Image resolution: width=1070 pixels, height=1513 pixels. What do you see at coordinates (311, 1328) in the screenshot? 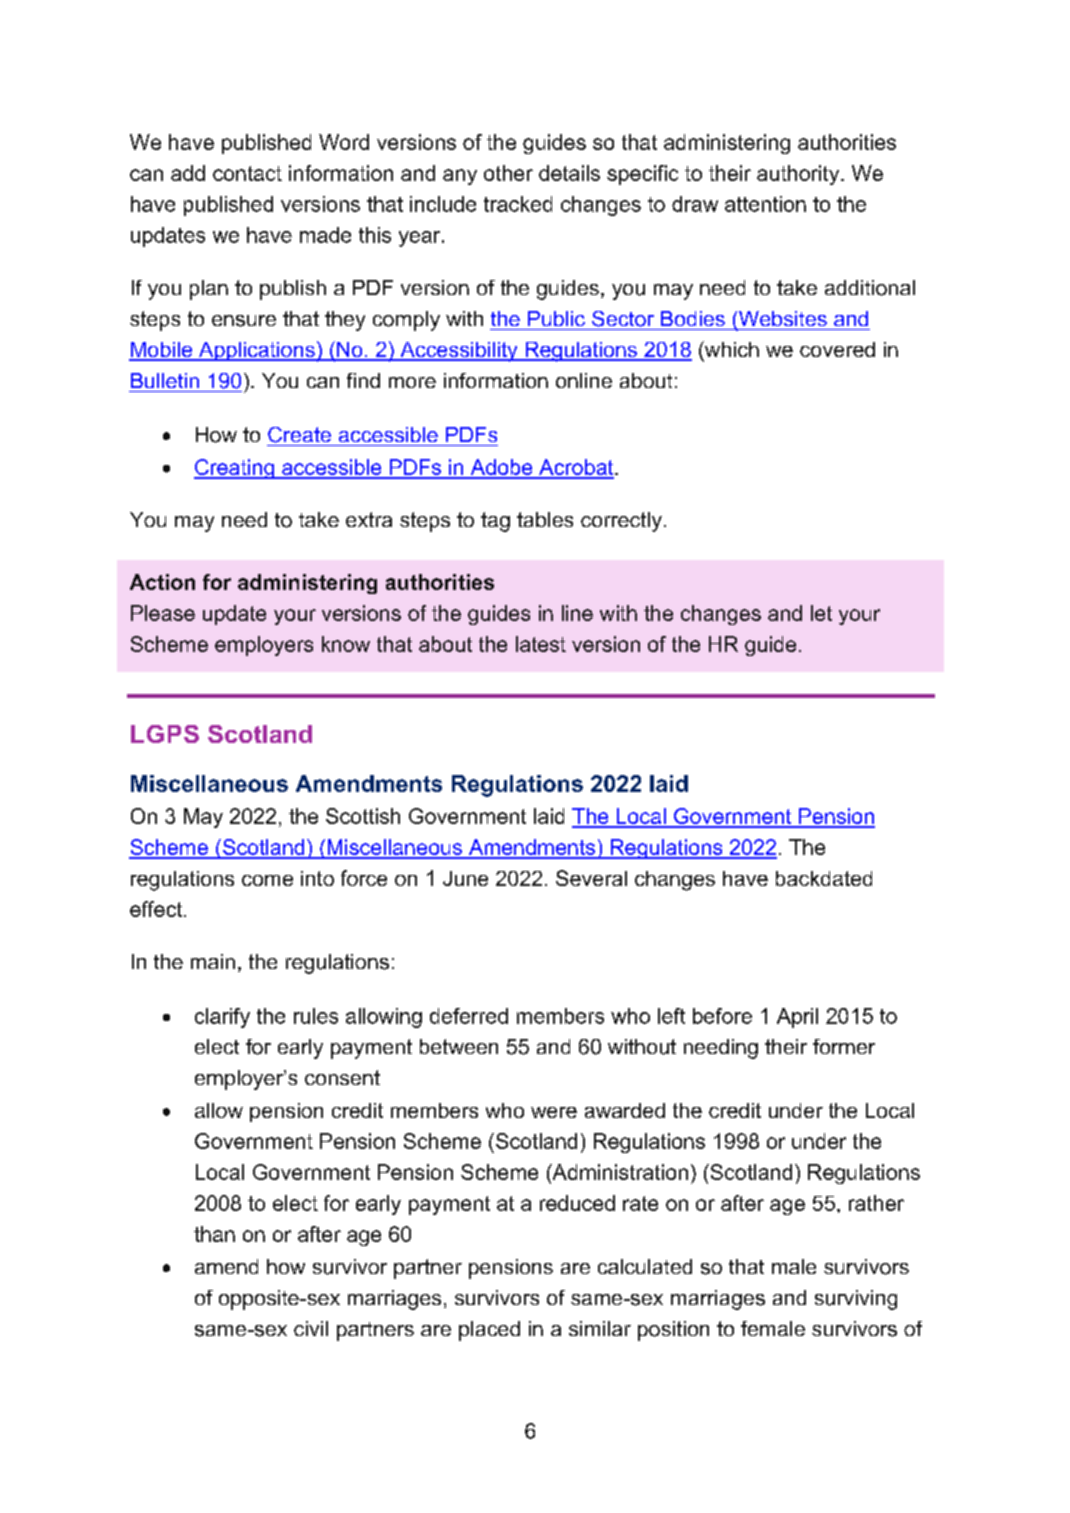
I see `civil` at bounding box center [311, 1328].
